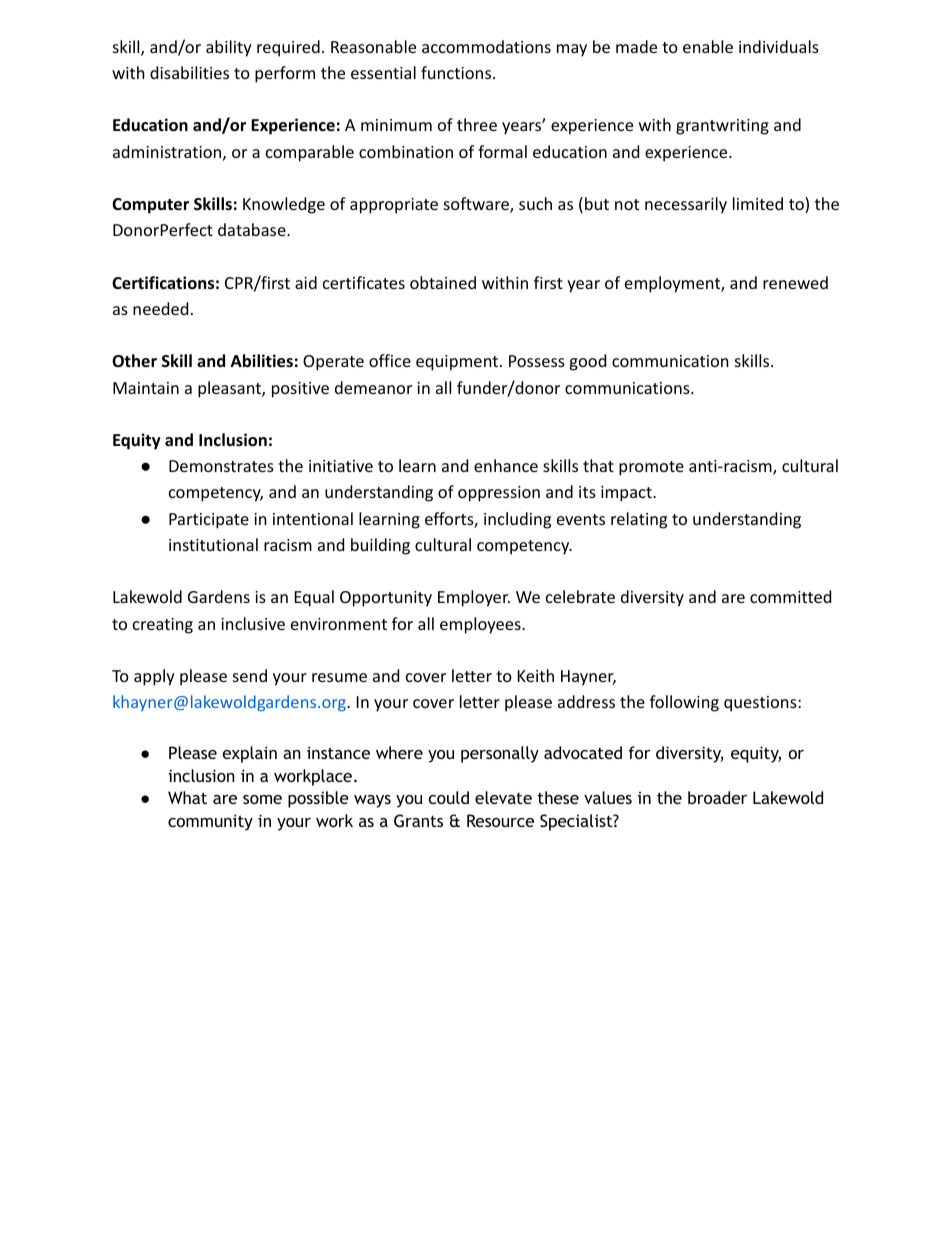 The width and height of the screenshot is (952, 1233). What do you see at coordinates (221, 466) in the screenshot?
I see `Demonstrates` at bounding box center [221, 466].
